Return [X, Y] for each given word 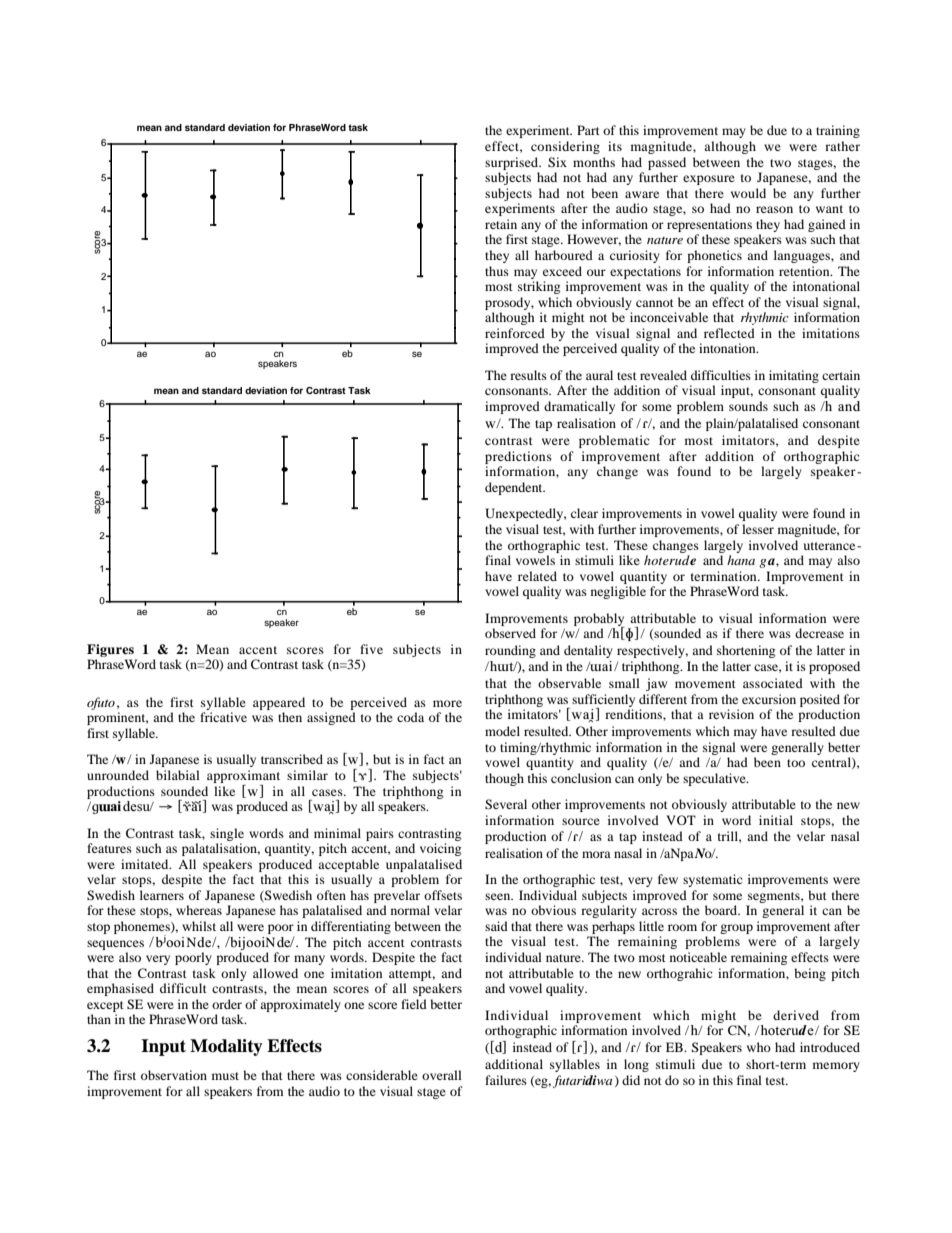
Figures [110, 650]
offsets [443, 895]
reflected [729, 333]
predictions [518, 457]
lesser [758, 529]
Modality [226, 1047]
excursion [769, 699]
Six [557, 162]
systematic [713, 880]
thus [497, 271]
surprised [513, 163]
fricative [223, 717]
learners [162, 895]
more [447, 703]
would [748, 193]
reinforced [515, 333]
